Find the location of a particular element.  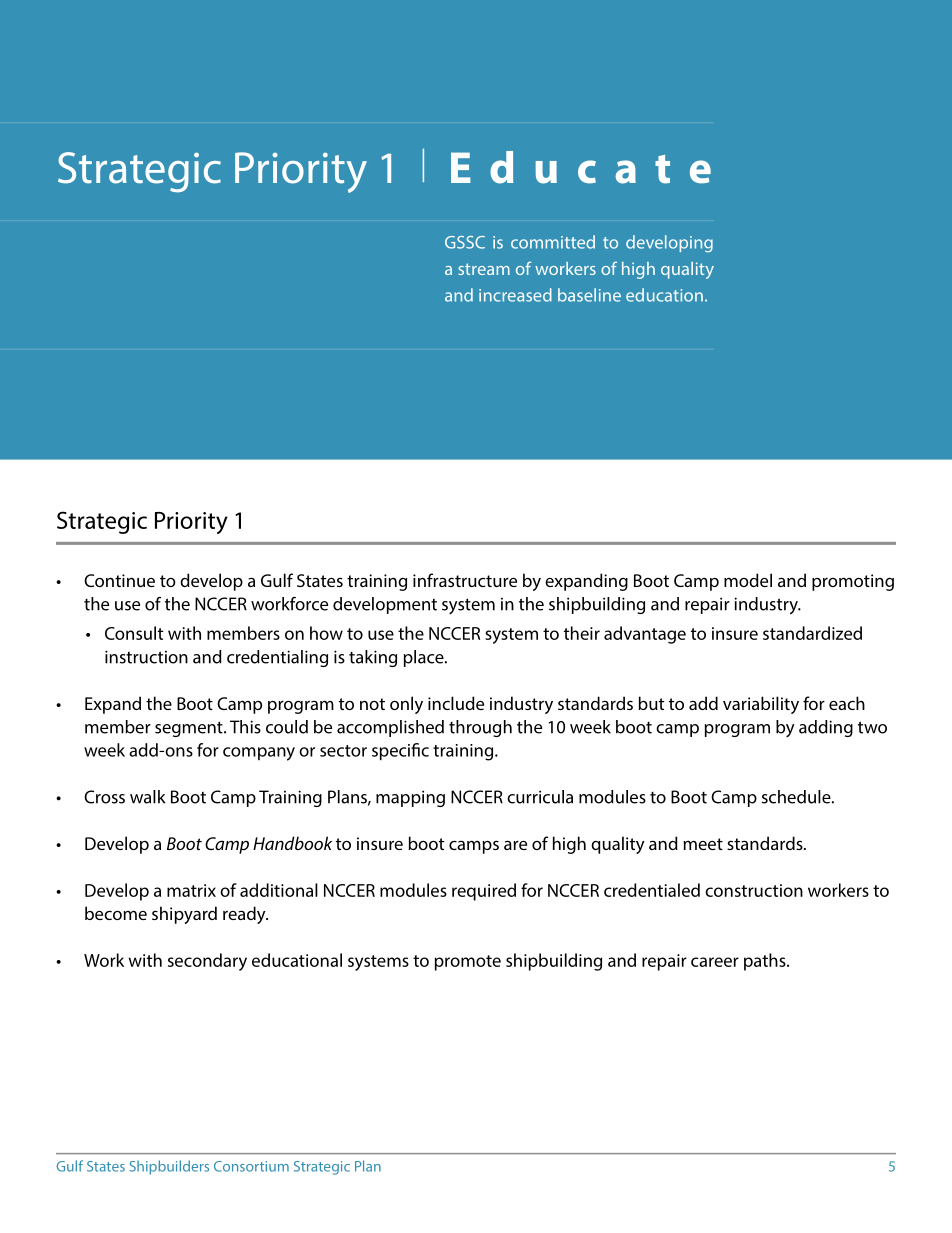

committed is located at coordinates (553, 242).
